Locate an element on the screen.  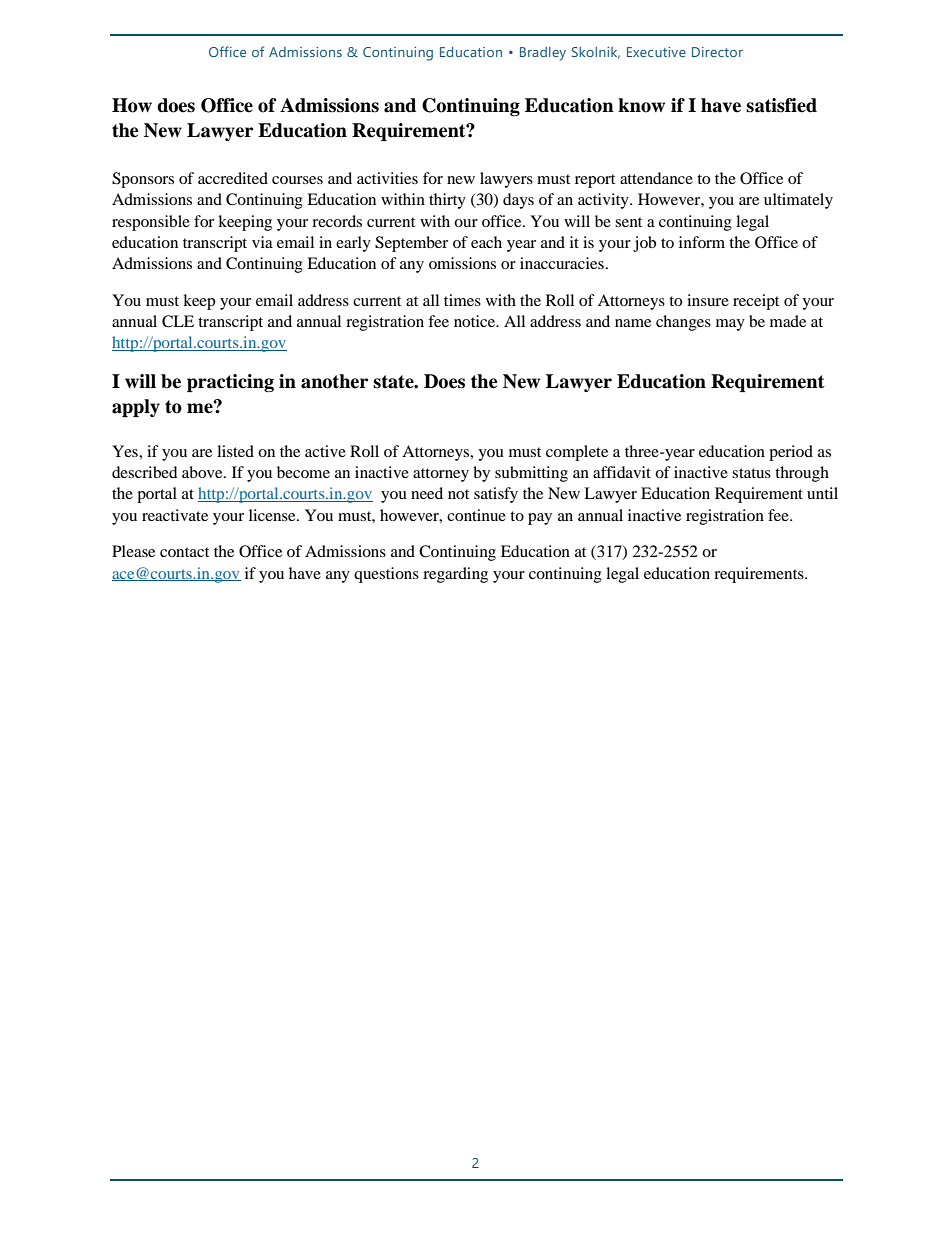
practicing is located at coordinates (230, 383).
